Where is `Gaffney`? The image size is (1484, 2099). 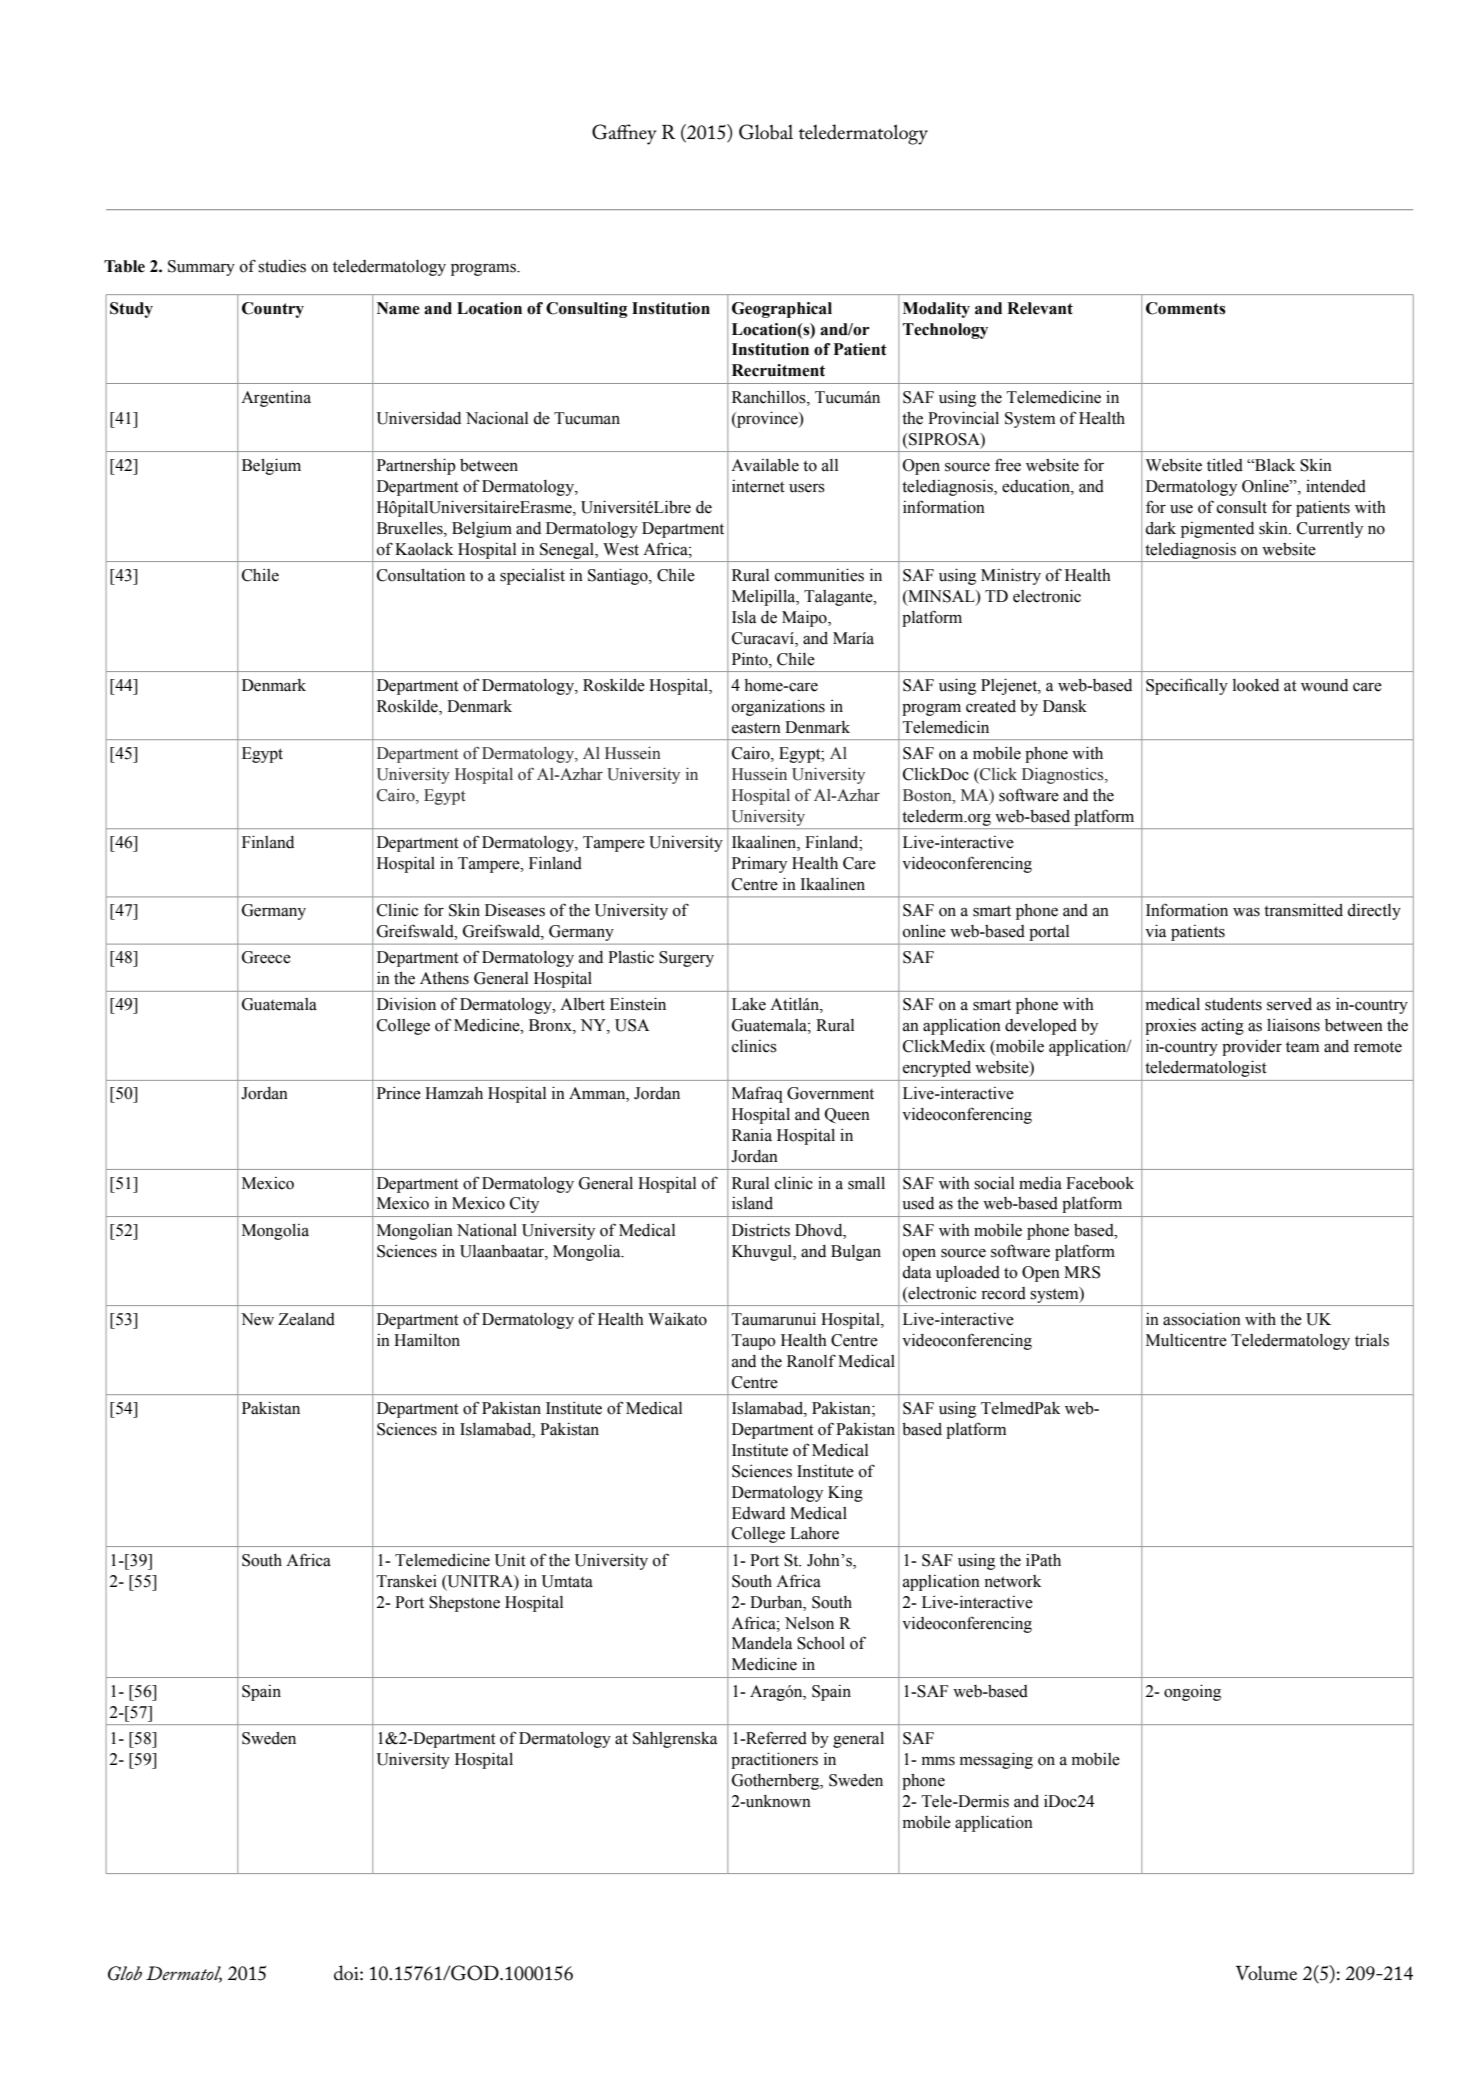 Gaffney is located at coordinates (624, 134).
